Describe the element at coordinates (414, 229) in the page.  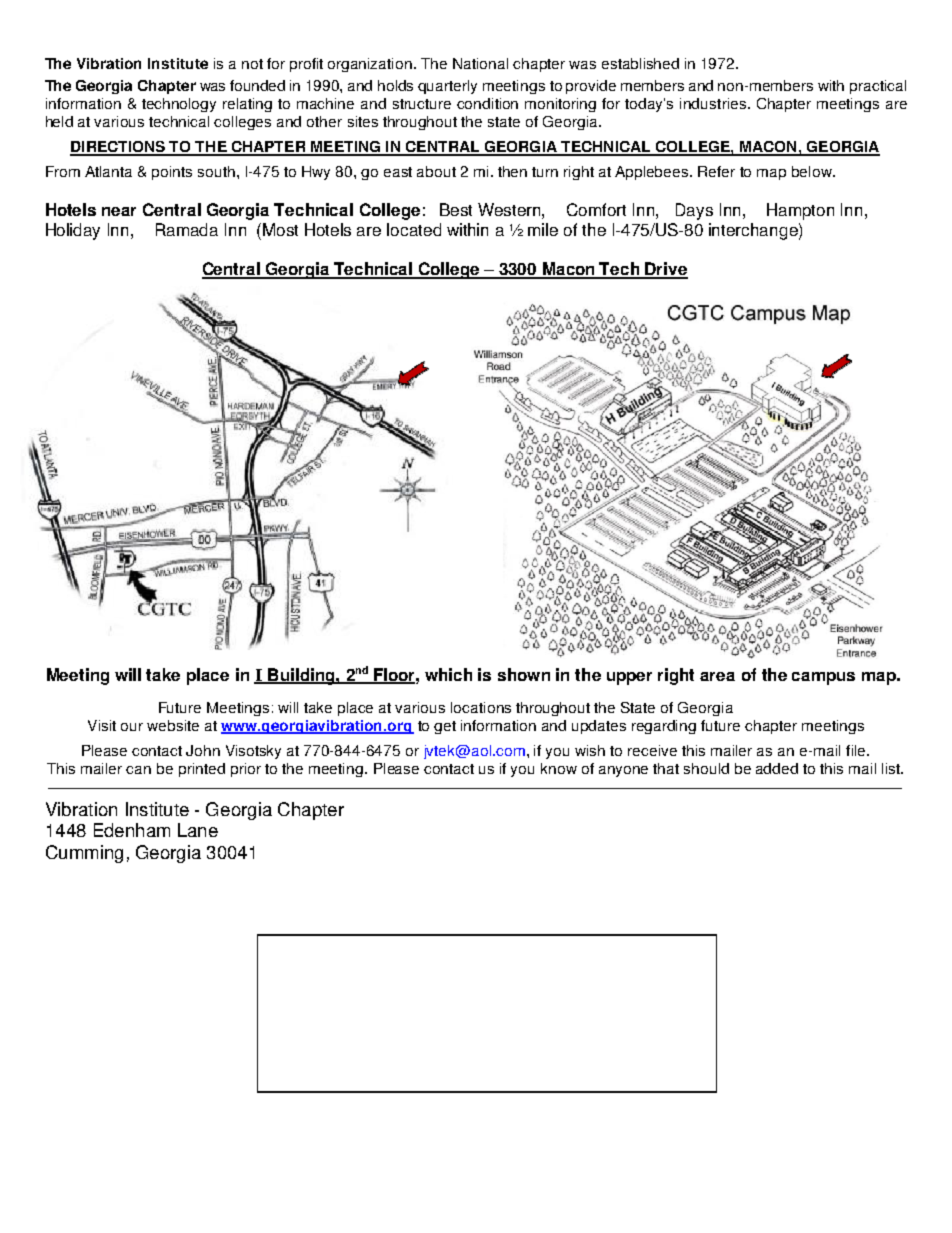
I see `located` at that location.
